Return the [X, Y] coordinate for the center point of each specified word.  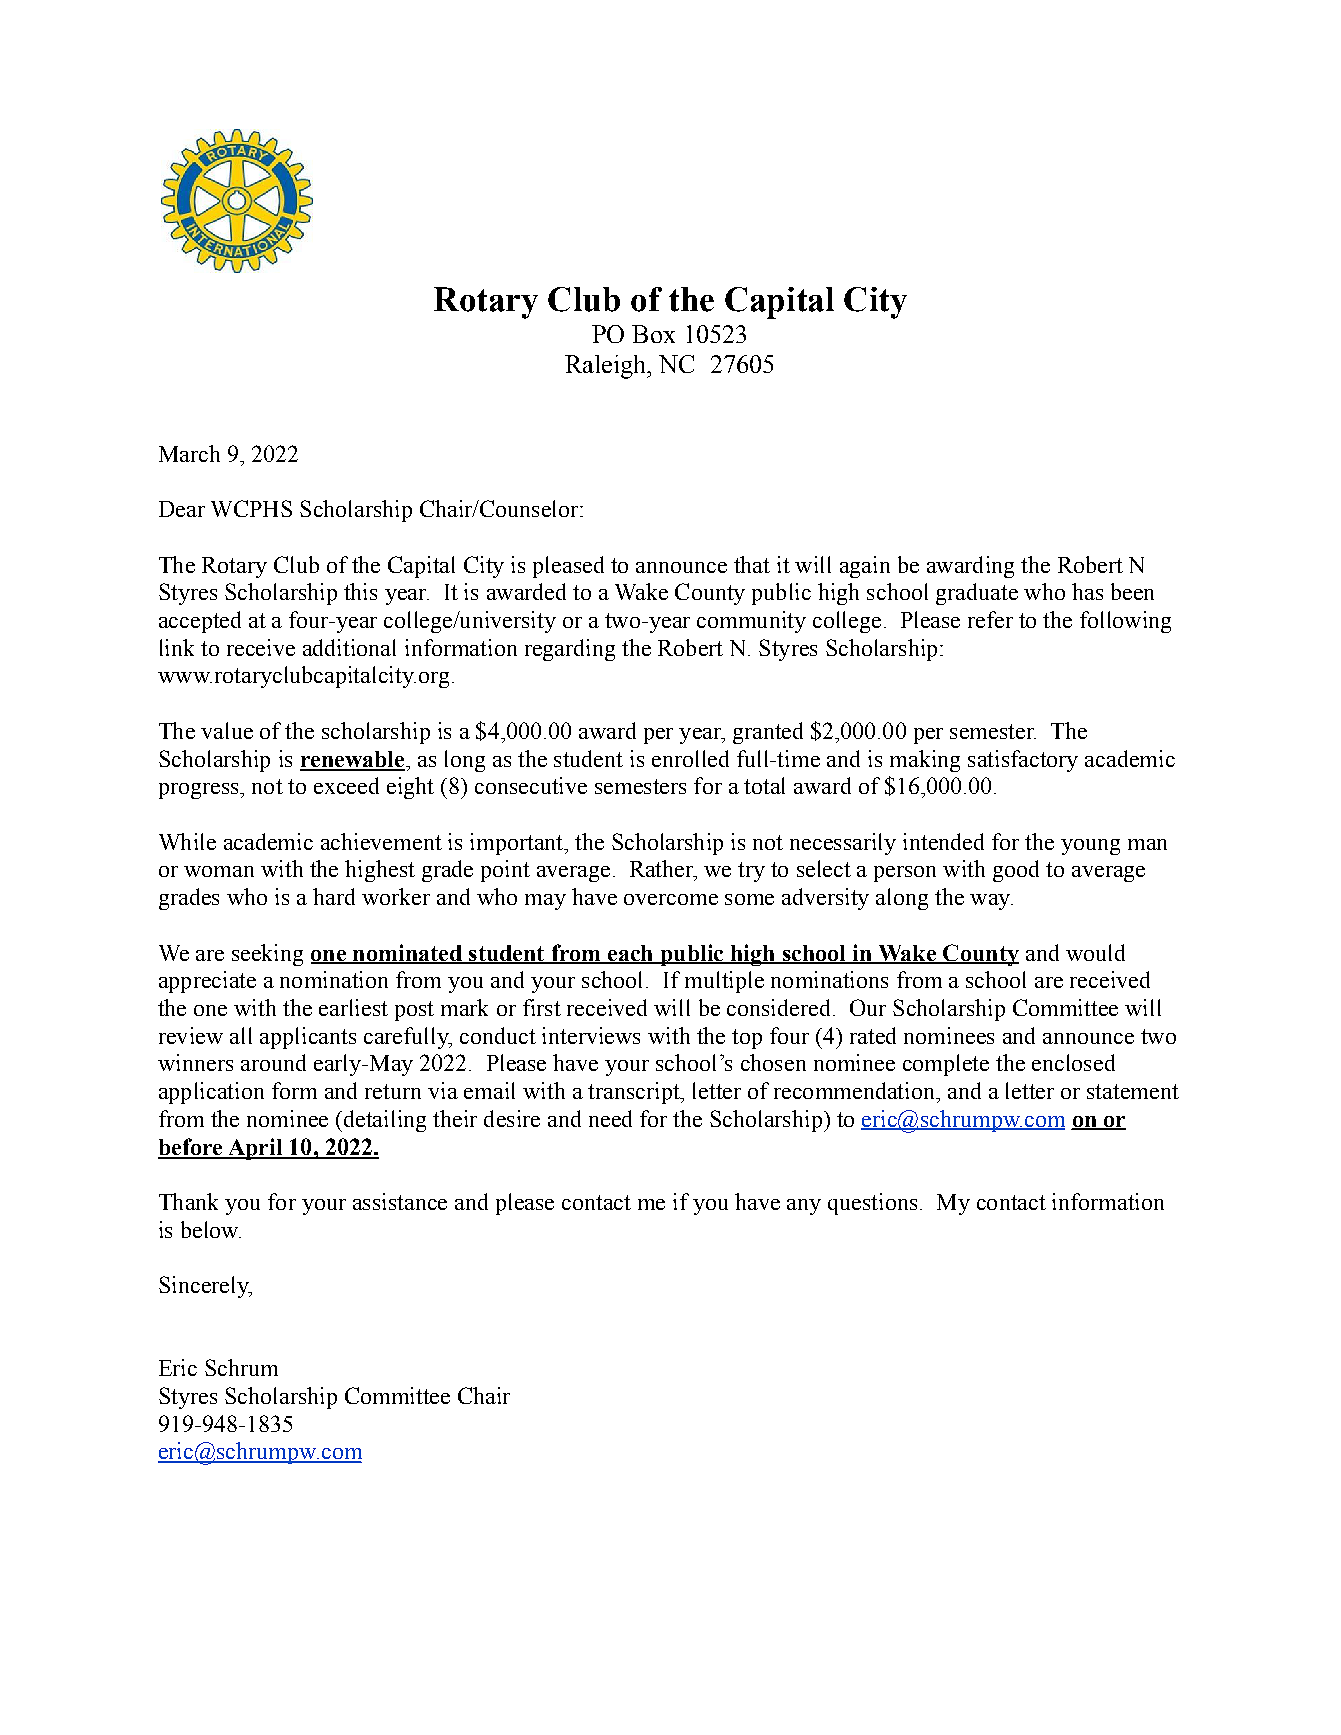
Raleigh [607, 367]
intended [943, 841]
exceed [346, 785]
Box [653, 334]
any [804, 1207]
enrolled [690, 758]
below [211, 1229]
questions [872, 1204]
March [189, 453]
